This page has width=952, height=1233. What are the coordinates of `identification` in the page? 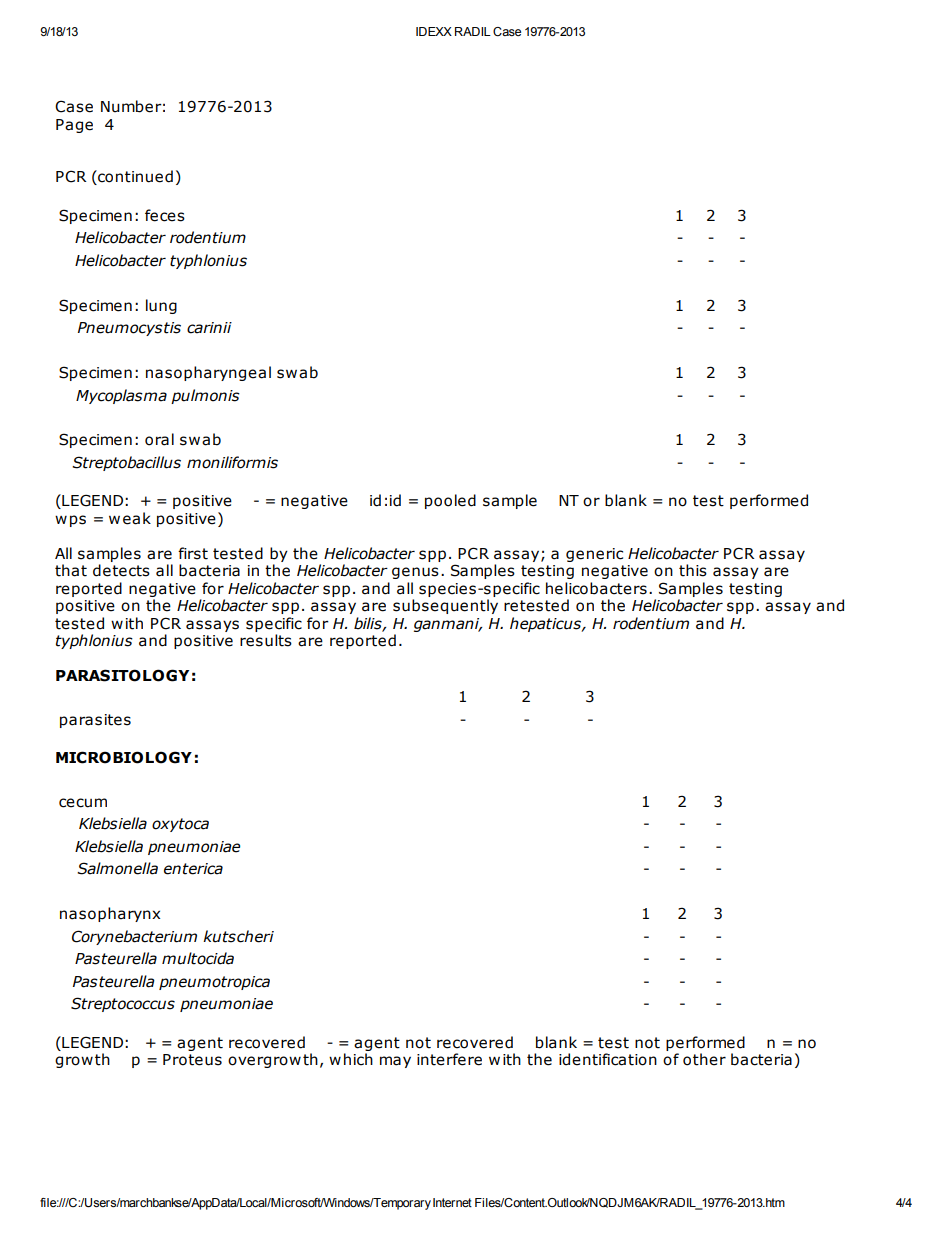 It's located at (608, 1059).
